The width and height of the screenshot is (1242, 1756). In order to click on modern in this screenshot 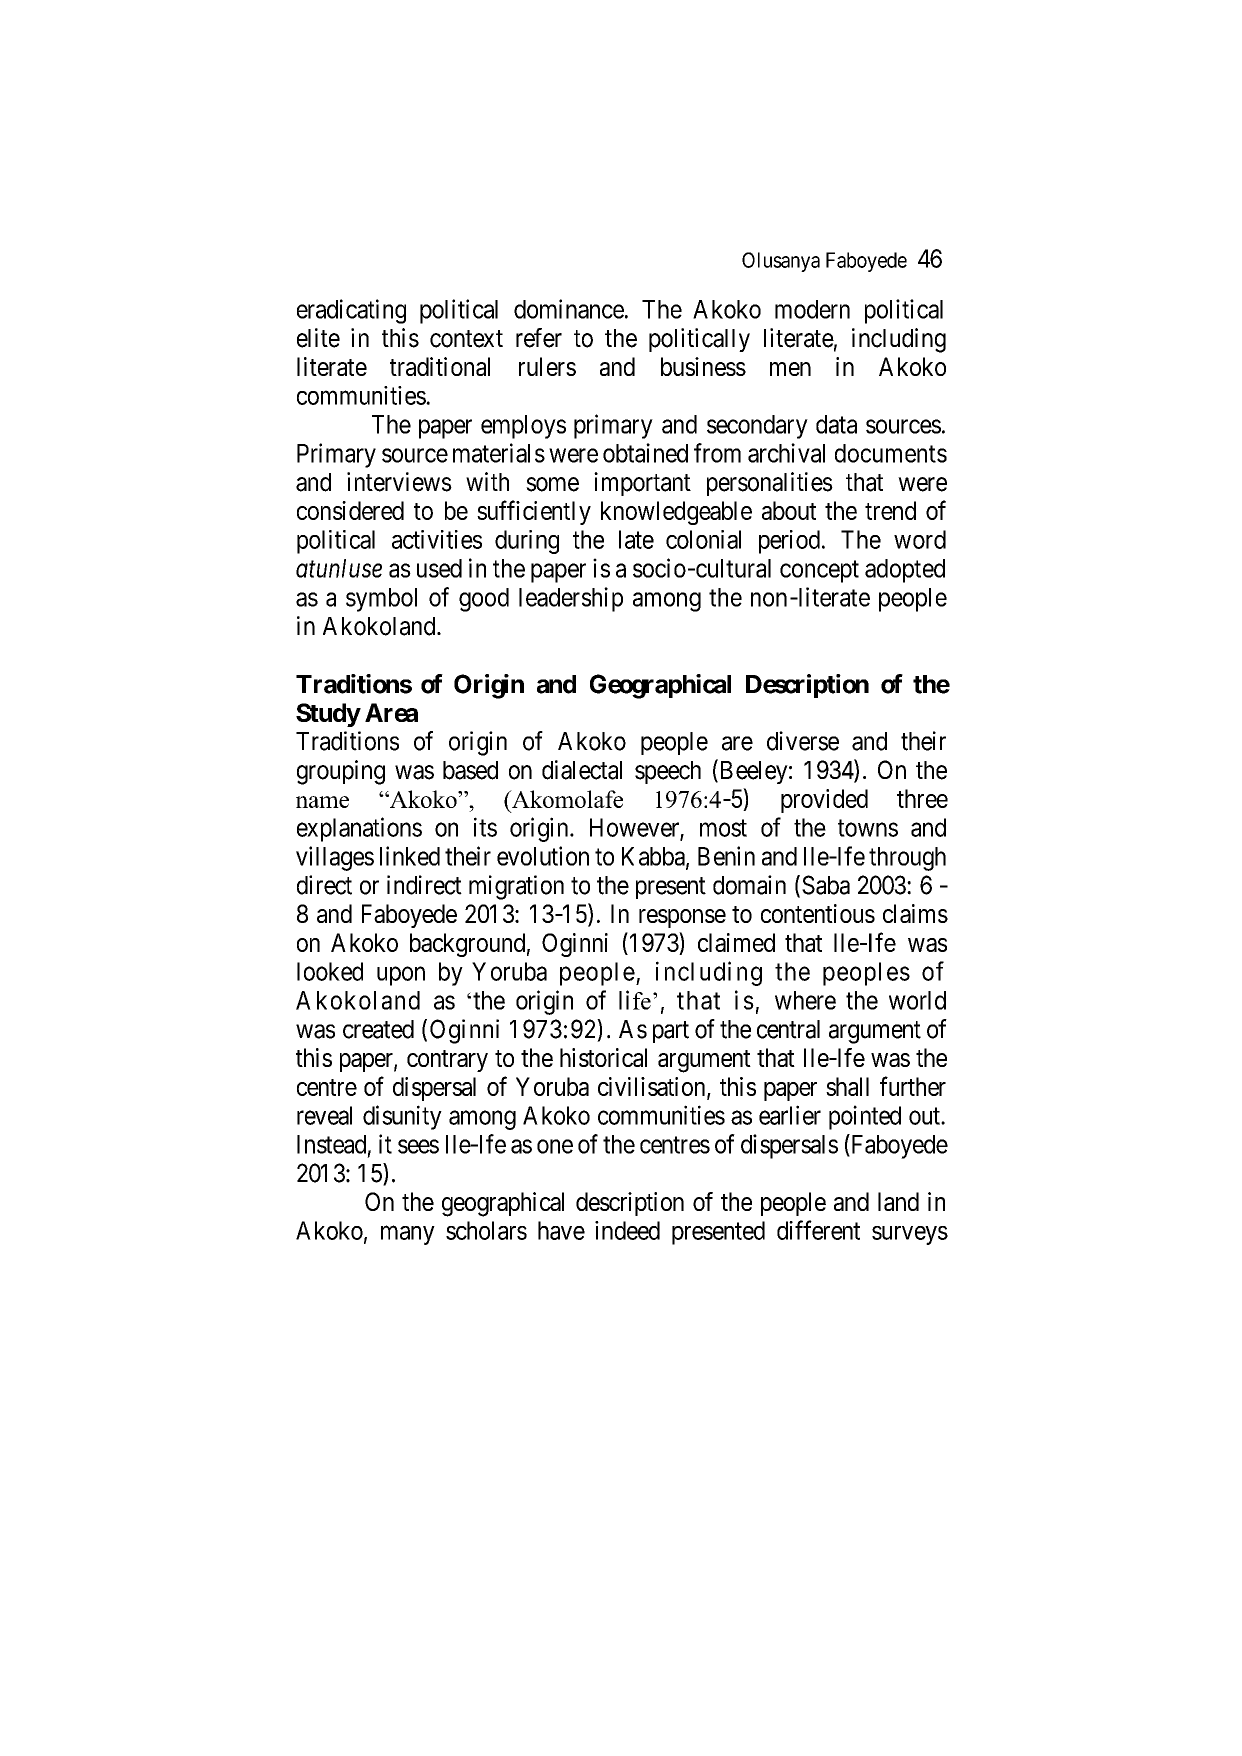, I will do `click(812, 309)`.
